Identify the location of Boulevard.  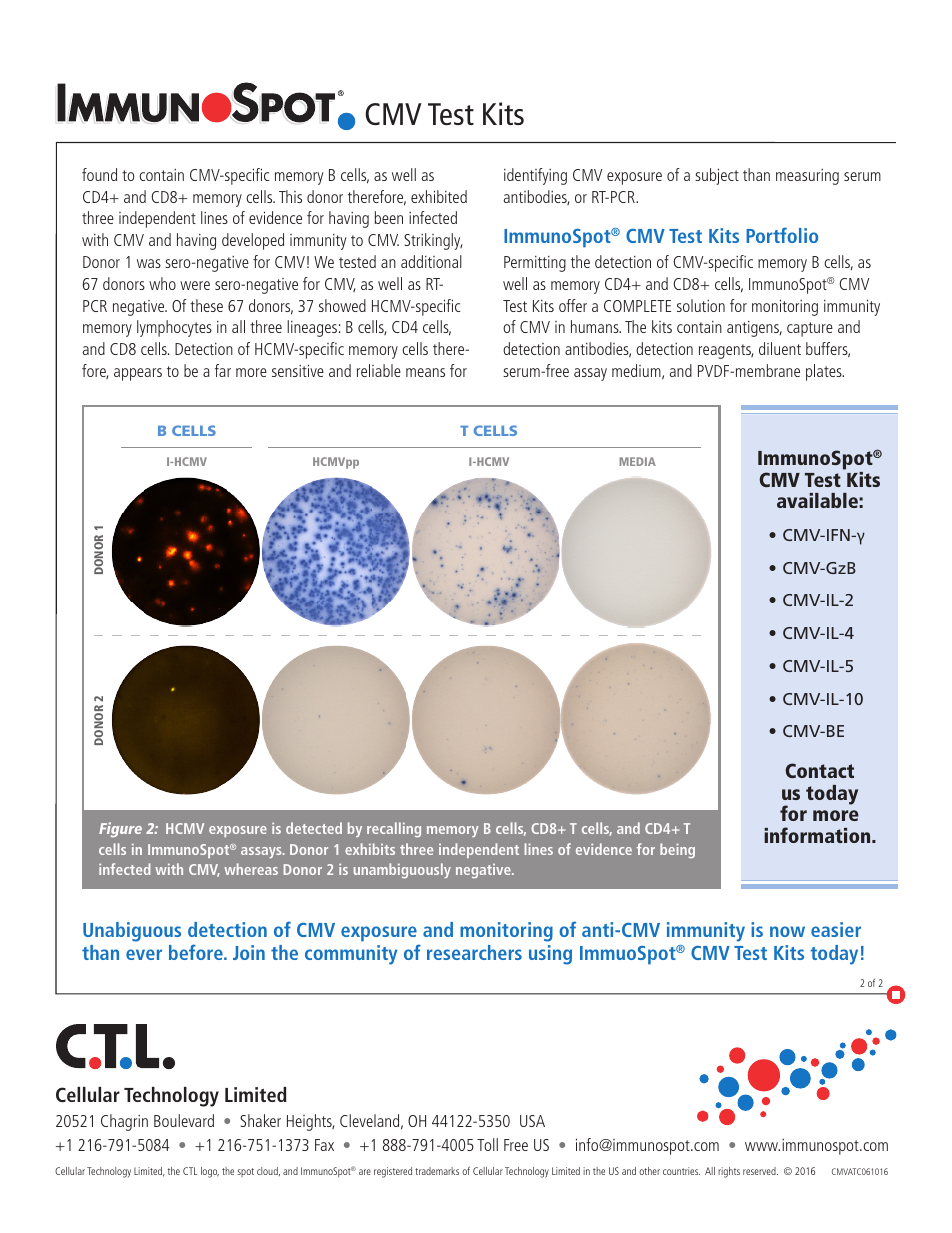
(184, 1120).
